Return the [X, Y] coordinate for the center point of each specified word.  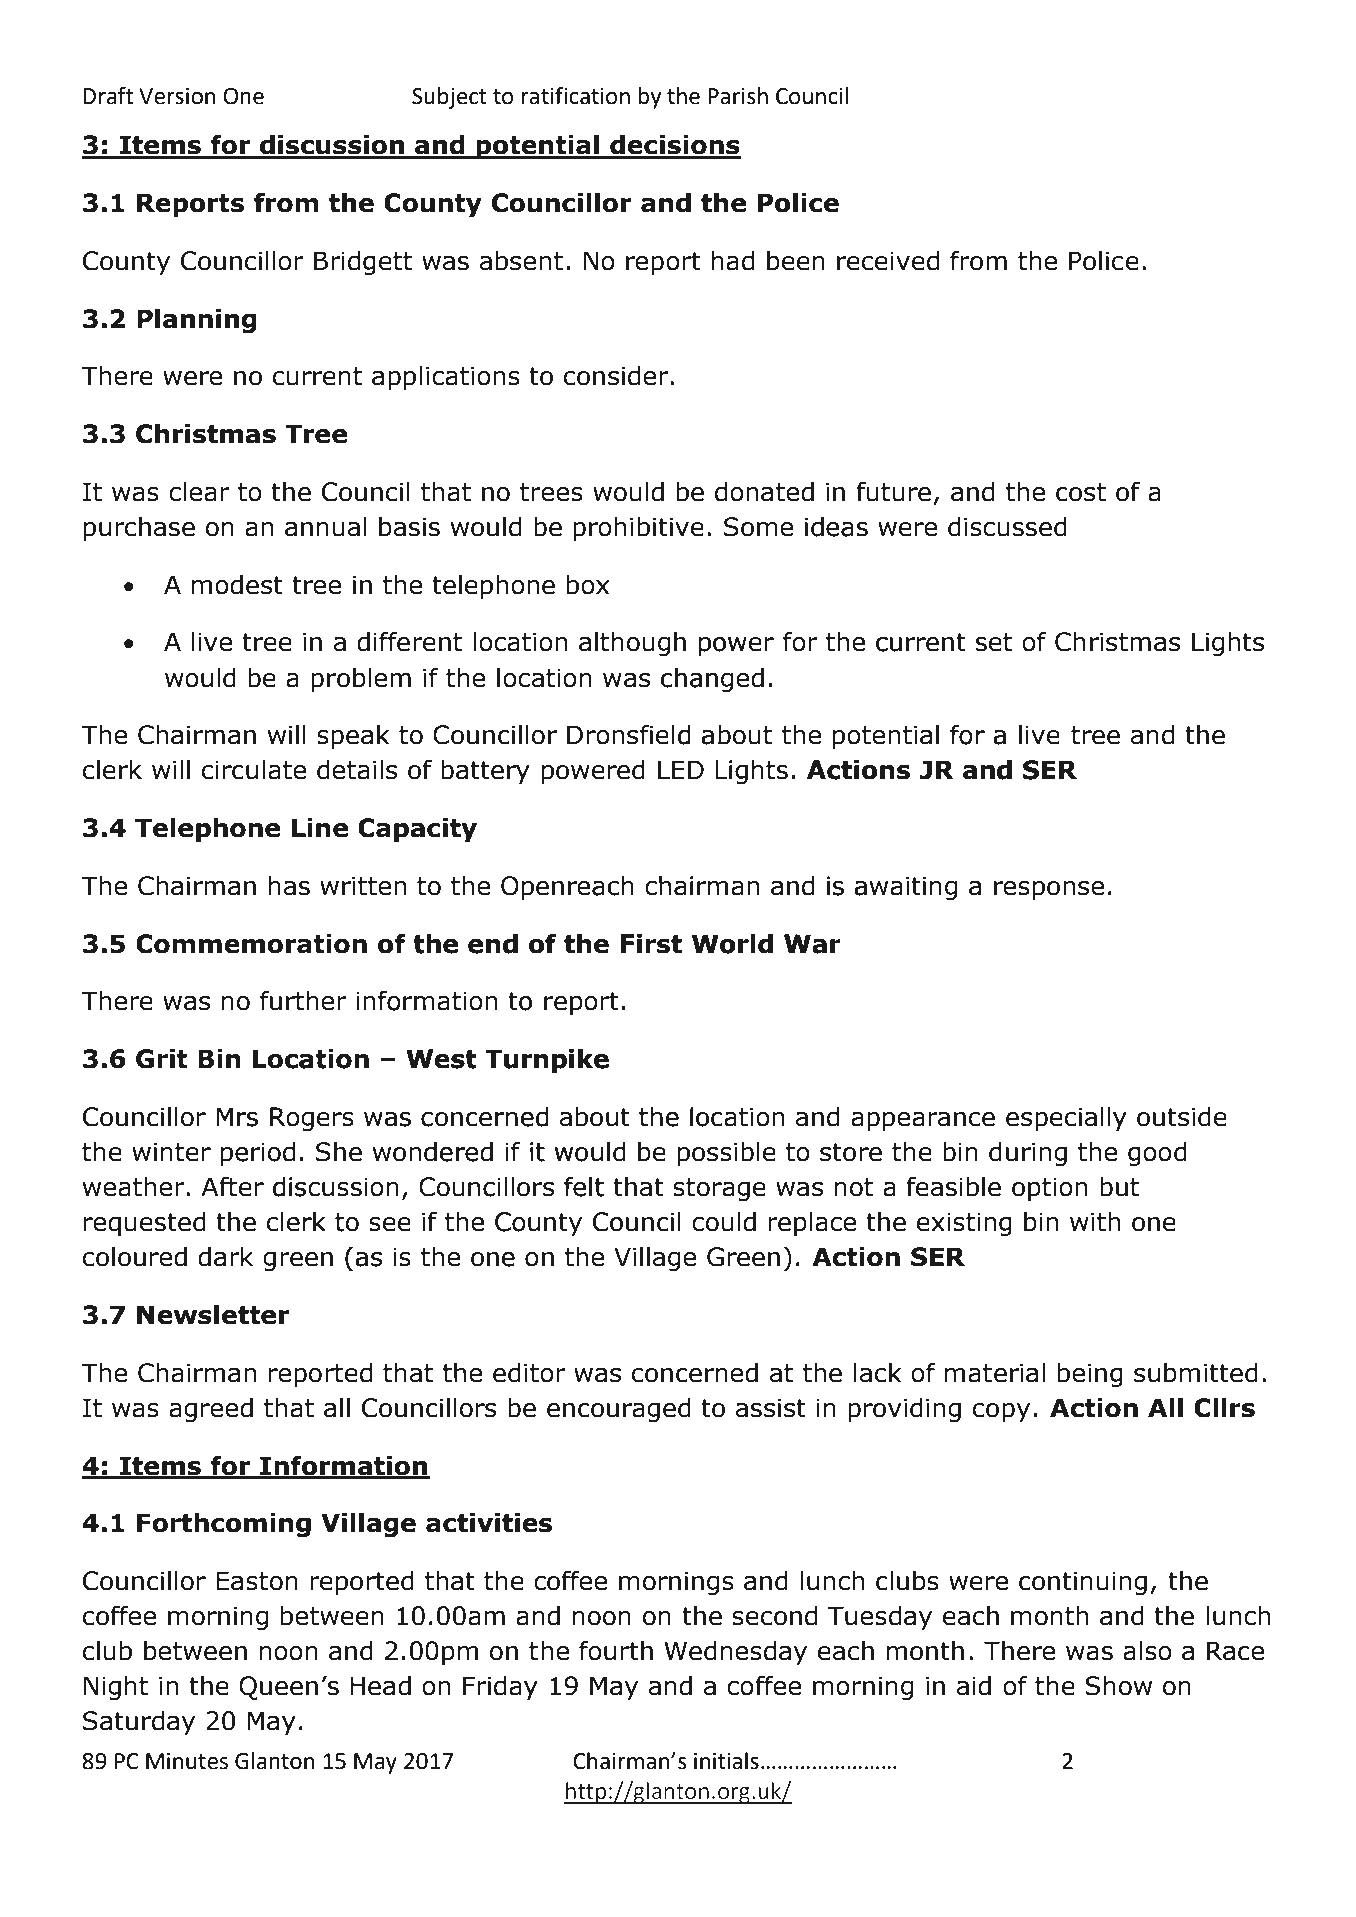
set [994, 642]
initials [726, 1761]
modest [237, 584]
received [888, 260]
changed [712, 679]
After [232, 1187]
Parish [738, 96]
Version [177, 96]
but [1119, 1186]
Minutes [187, 1761]
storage [719, 1189]
